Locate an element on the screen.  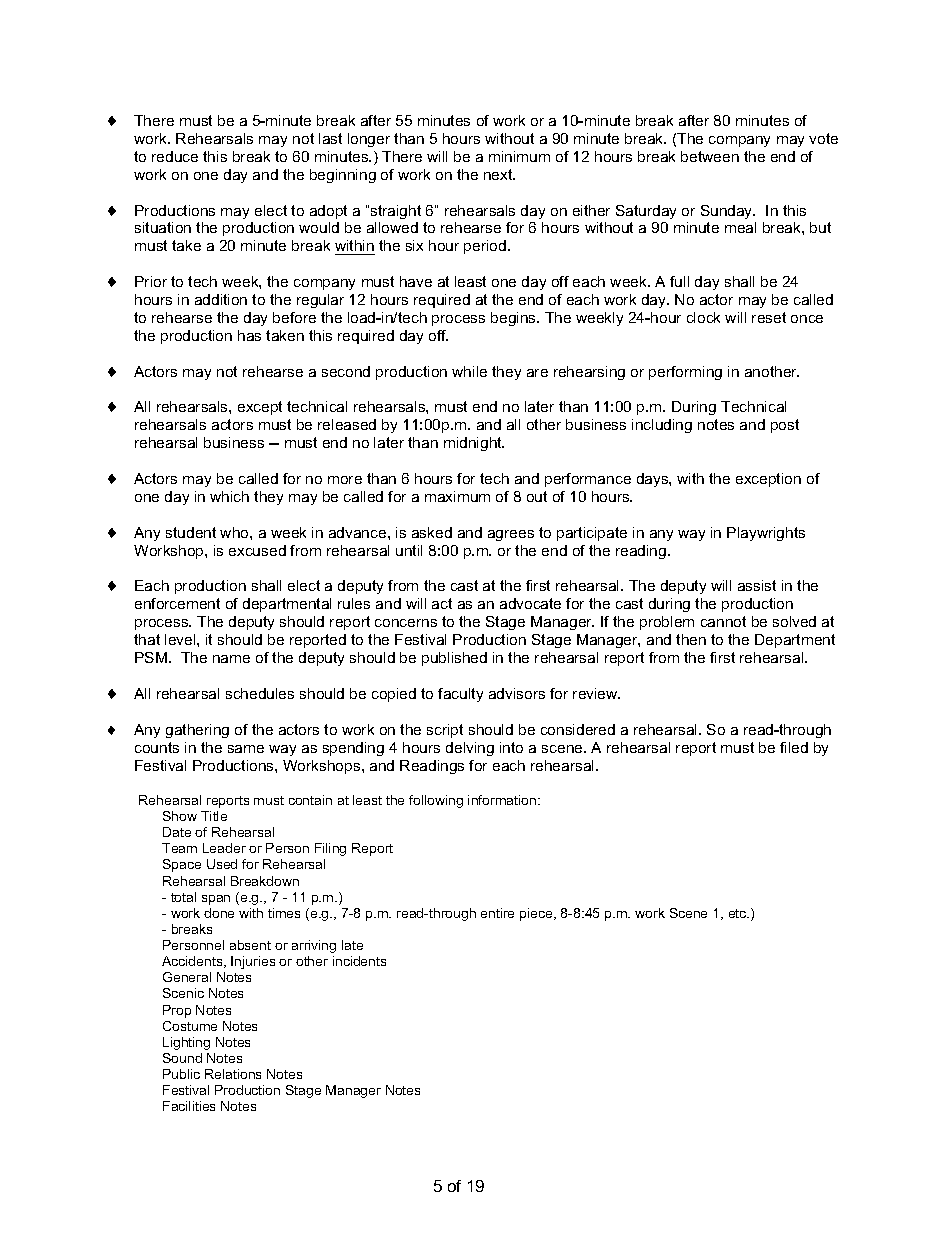
next is located at coordinates (499, 174).
